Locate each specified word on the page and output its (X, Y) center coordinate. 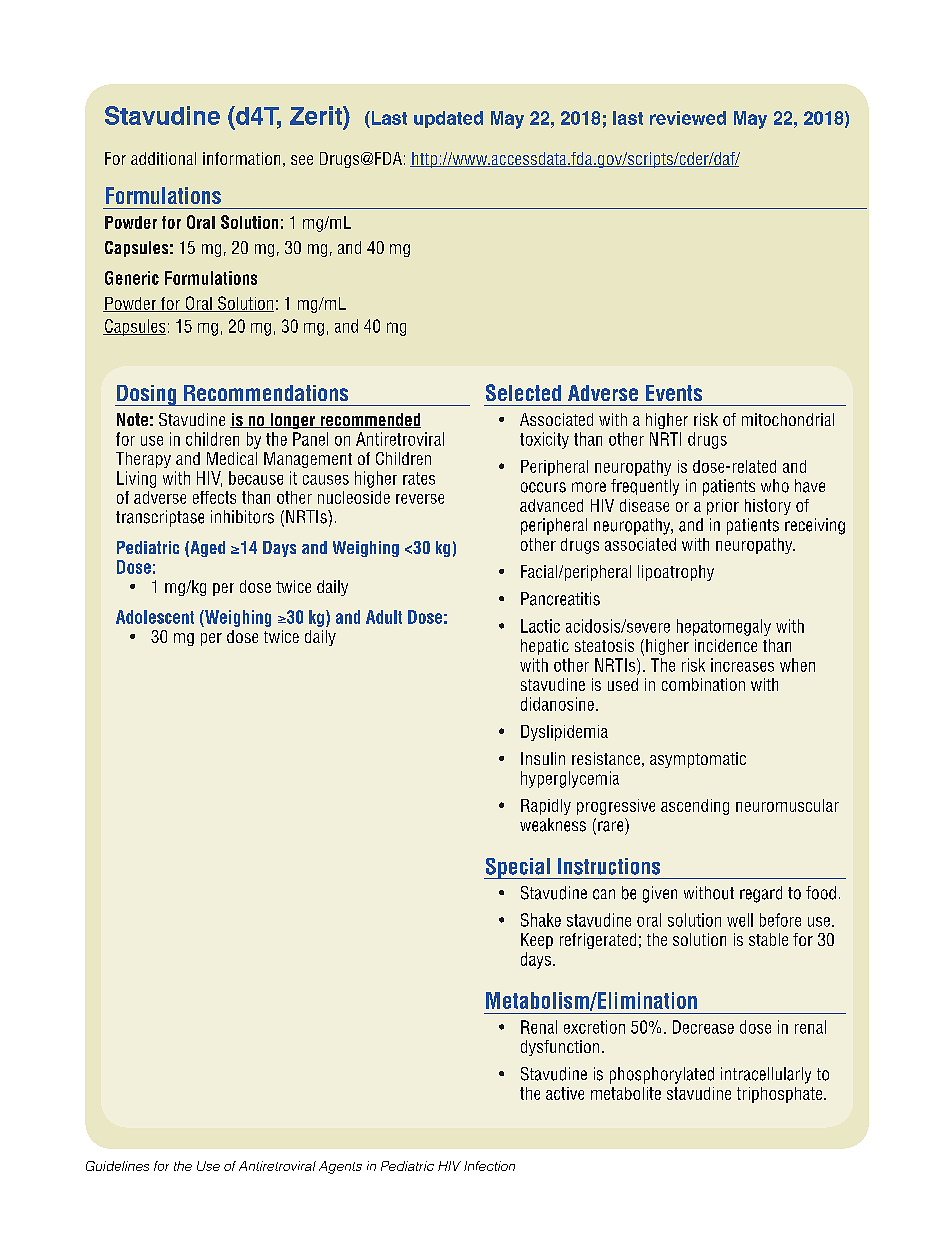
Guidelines (117, 1166)
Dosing (147, 395)
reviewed (688, 118)
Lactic (540, 626)
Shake (541, 920)
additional (163, 158)
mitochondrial (788, 419)
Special (518, 868)
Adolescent (155, 617)
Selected (523, 392)
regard (761, 894)
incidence (726, 645)
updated (448, 119)
